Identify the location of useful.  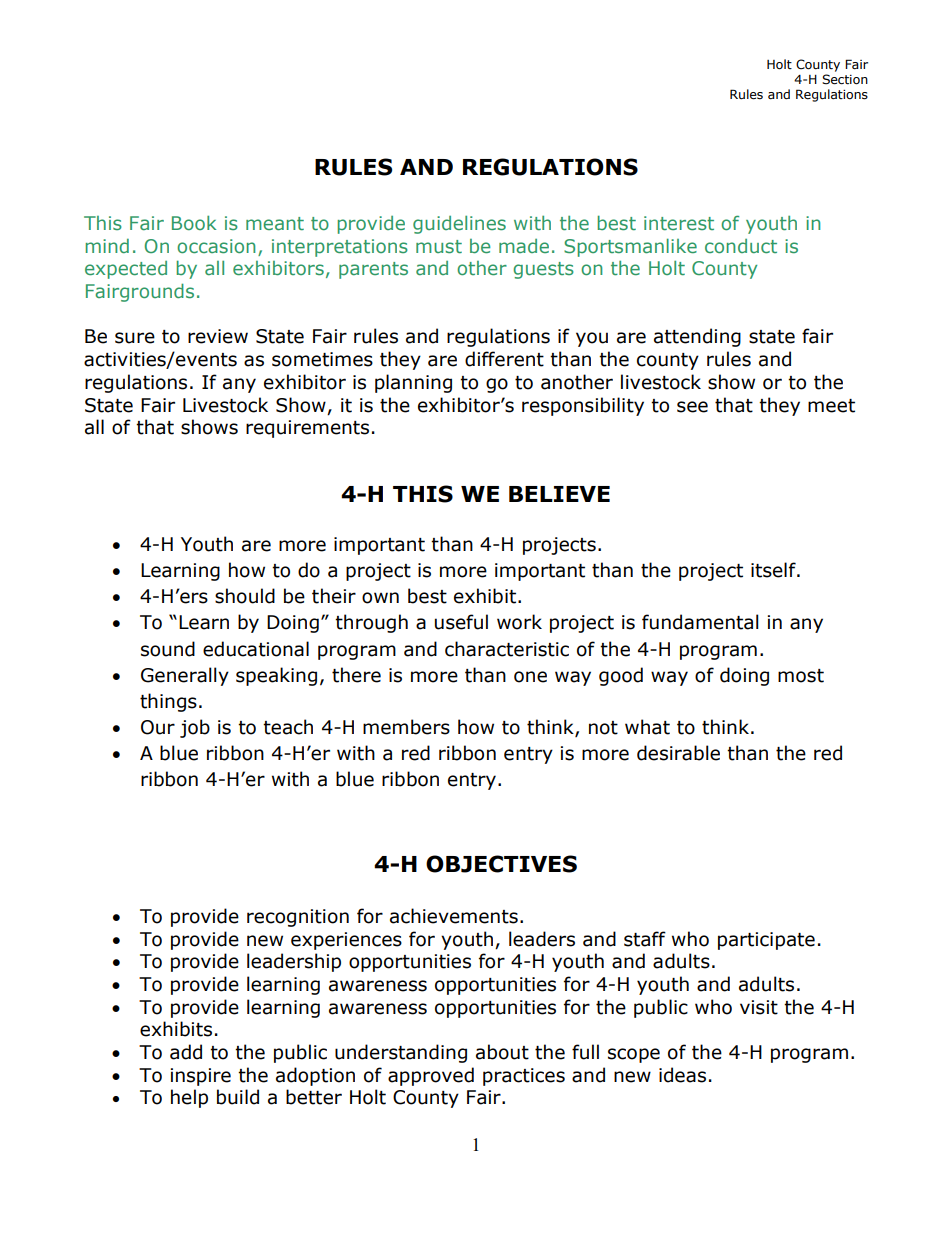
(461, 622).
